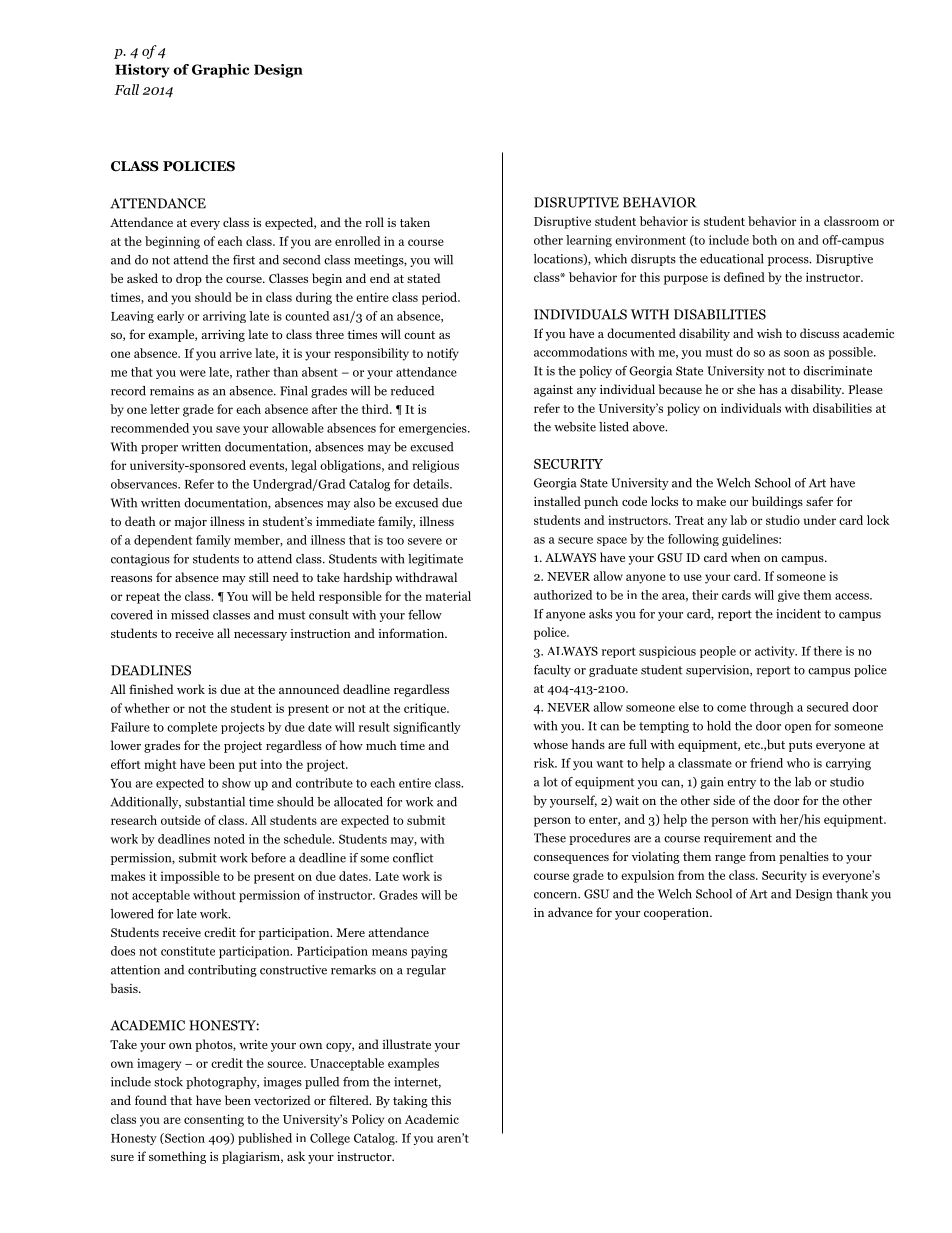  I want to click on learning, so click(589, 241).
